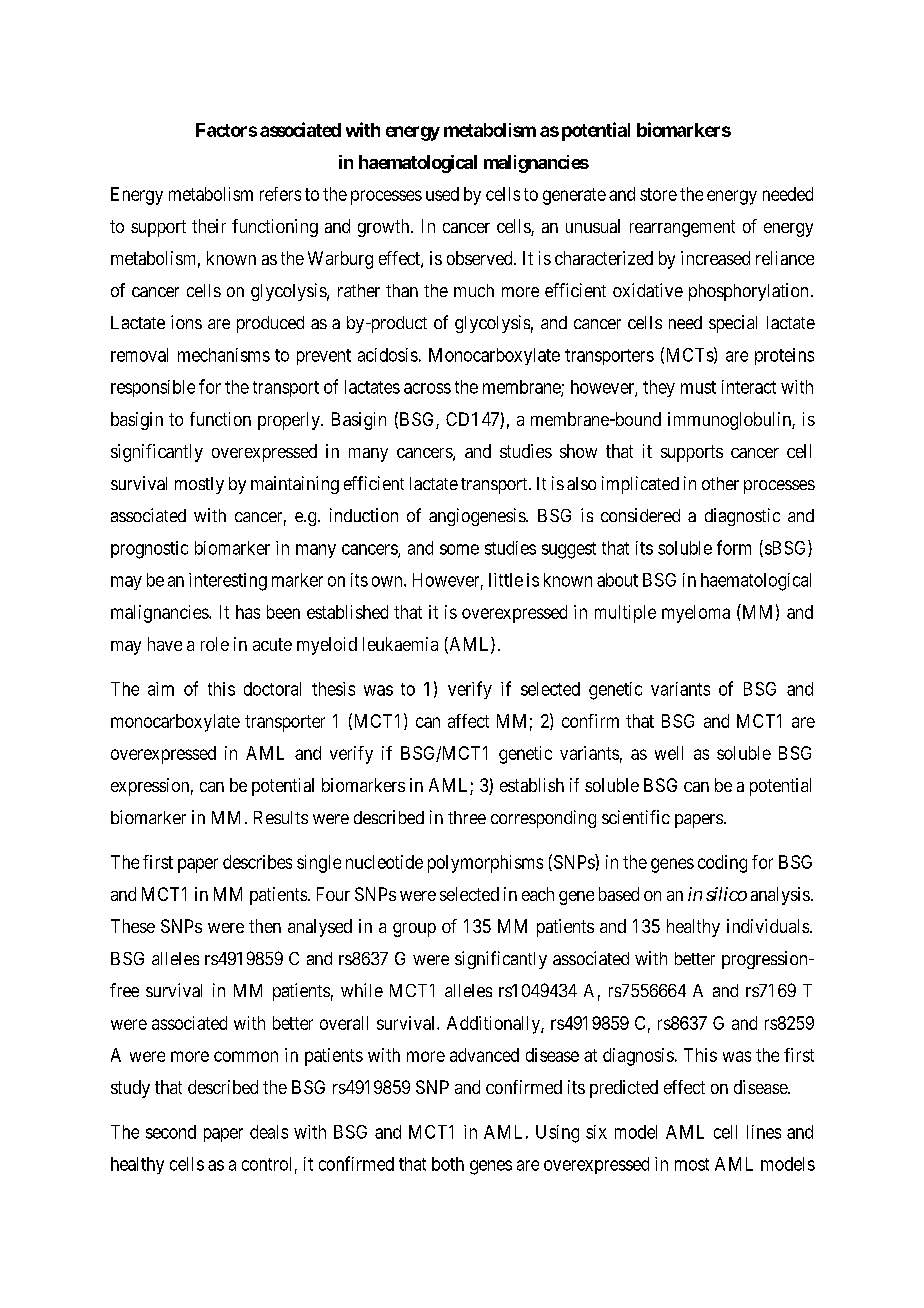 The image size is (924, 1308). What do you see at coordinates (171, 1132) in the screenshot?
I see `second` at bounding box center [171, 1132].
